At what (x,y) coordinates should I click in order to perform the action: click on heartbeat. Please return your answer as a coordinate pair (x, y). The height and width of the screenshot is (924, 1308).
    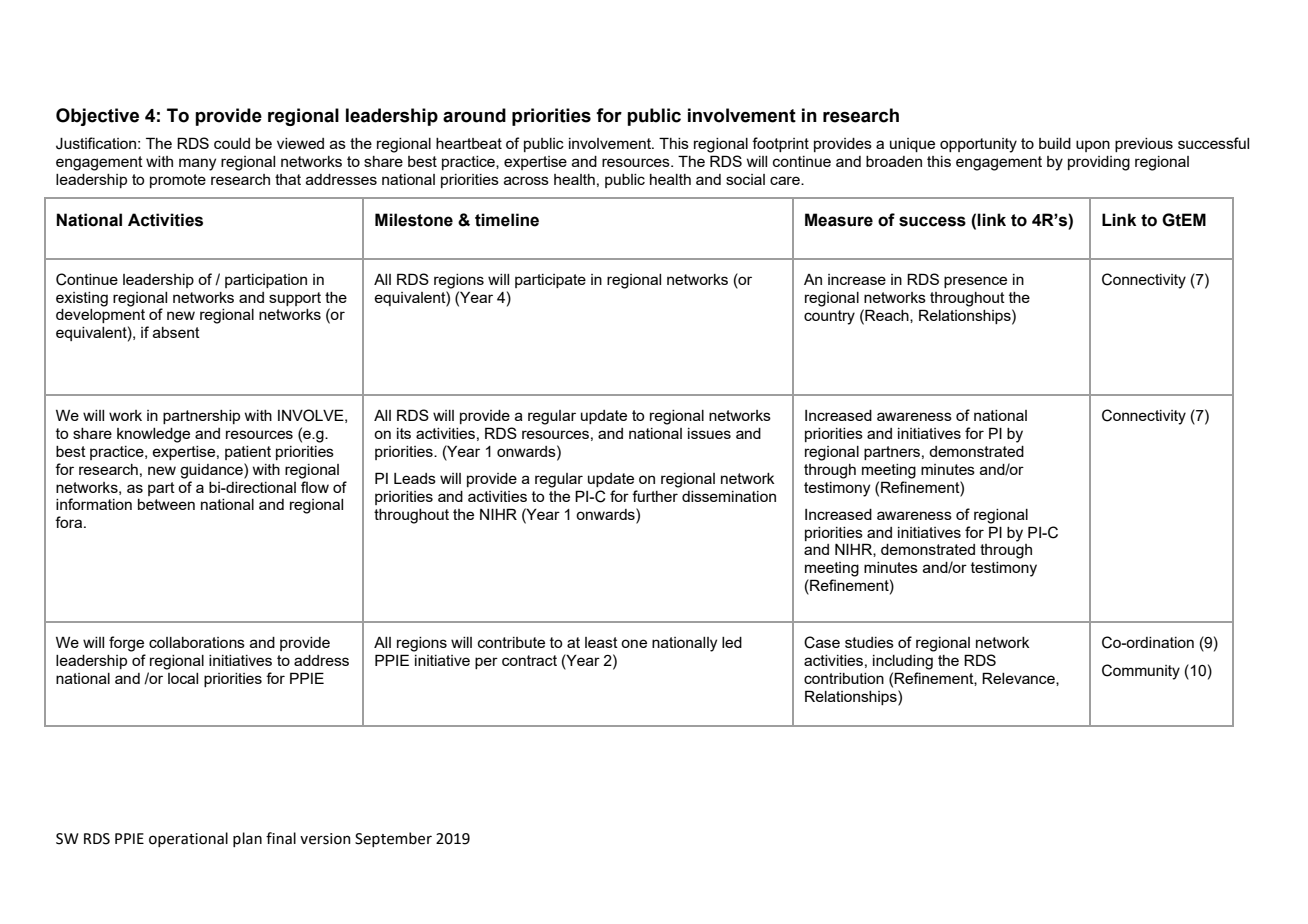
    Looking at the image, I should click on (469, 143).
